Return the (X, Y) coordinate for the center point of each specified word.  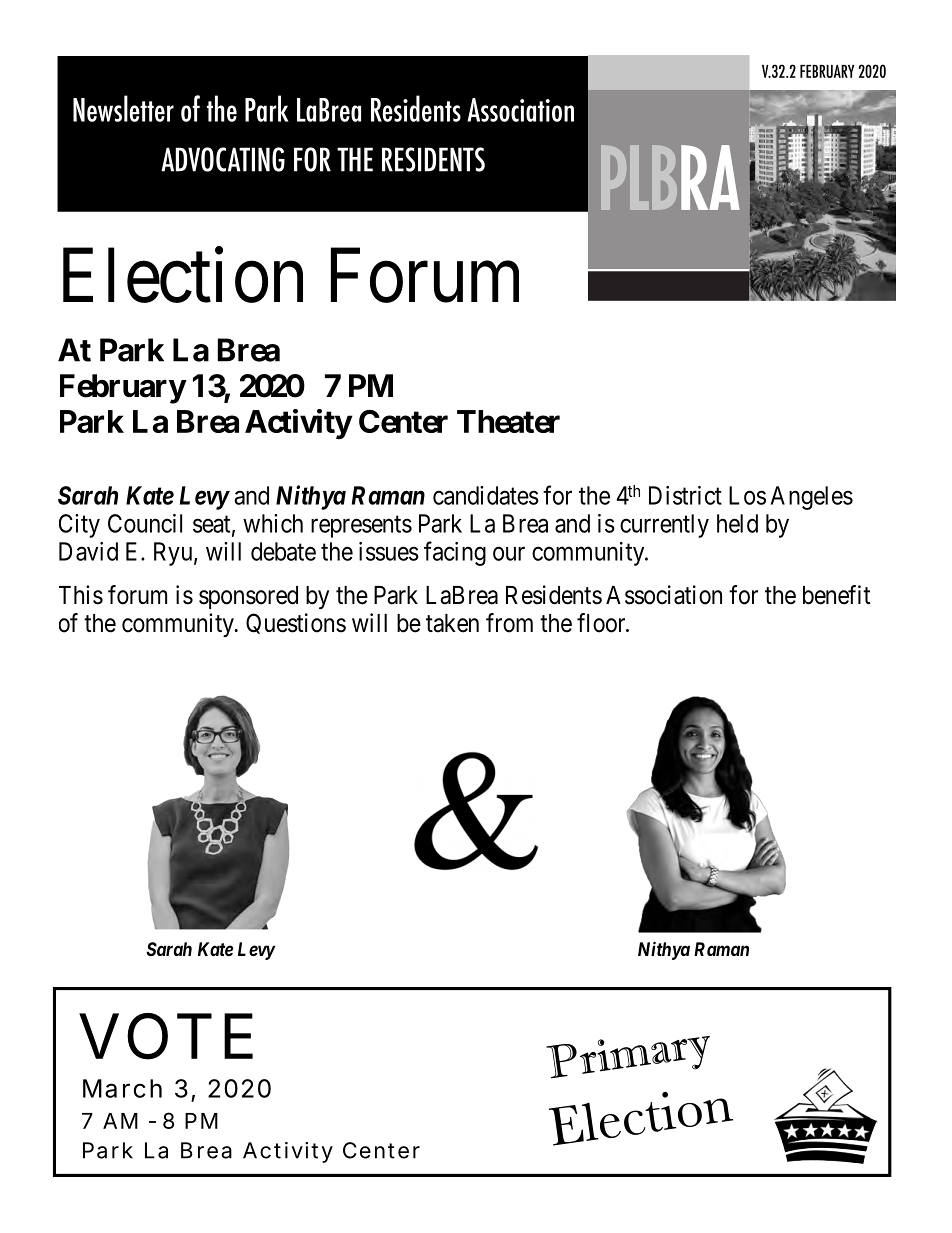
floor (602, 623)
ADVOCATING (223, 159)
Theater (508, 421)
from (509, 623)
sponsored (248, 597)
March (122, 1088)
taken (452, 623)
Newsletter (123, 108)
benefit (836, 595)
